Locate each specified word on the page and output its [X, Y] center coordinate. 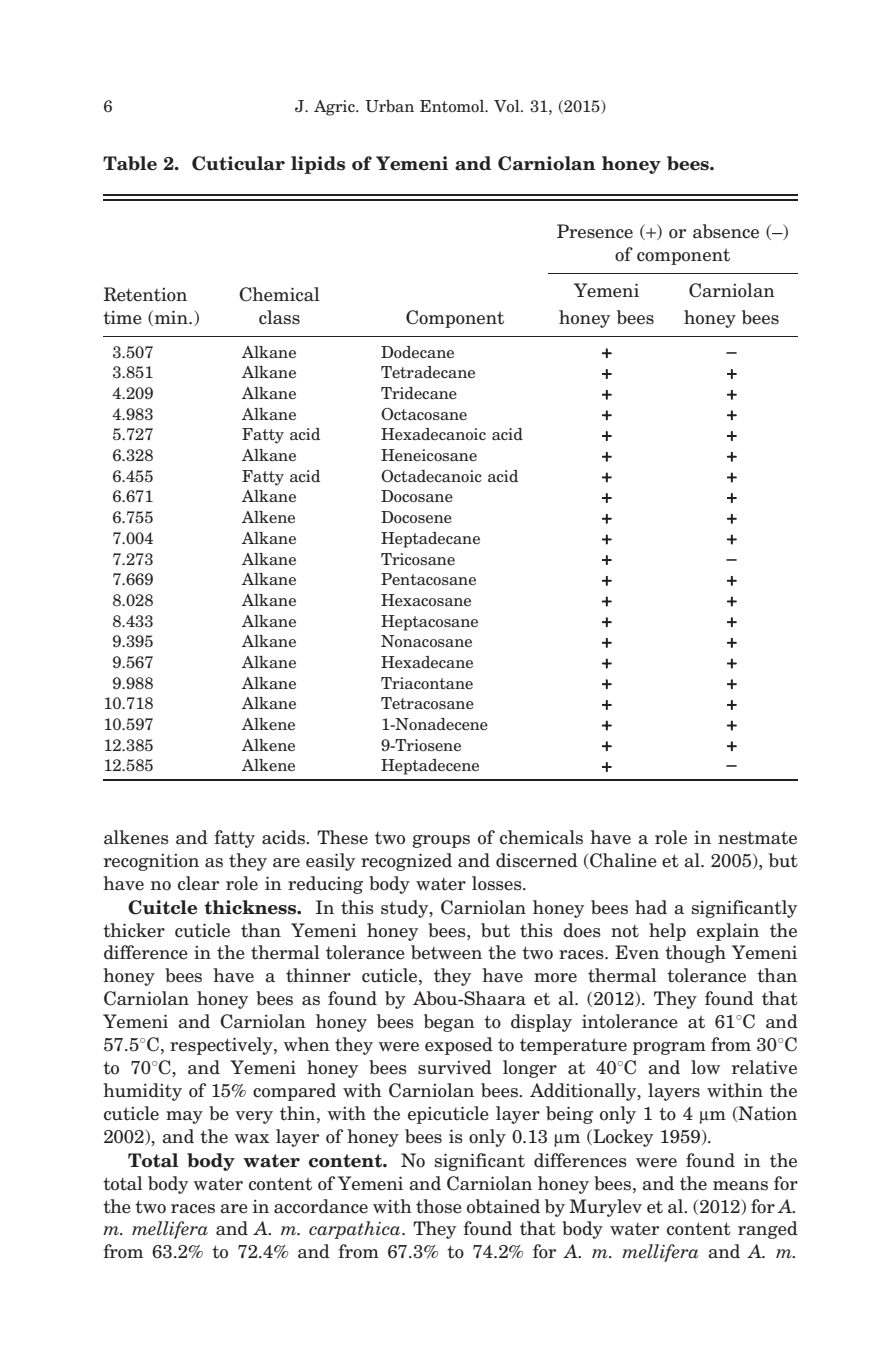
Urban [389, 106]
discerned [537, 860]
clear [198, 883]
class [279, 317]
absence [726, 231]
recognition [151, 862]
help [667, 932]
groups [441, 841]
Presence [595, 231]
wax [251, 1139]
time [122, 317]
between [446, 952]
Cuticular [238, 163]
